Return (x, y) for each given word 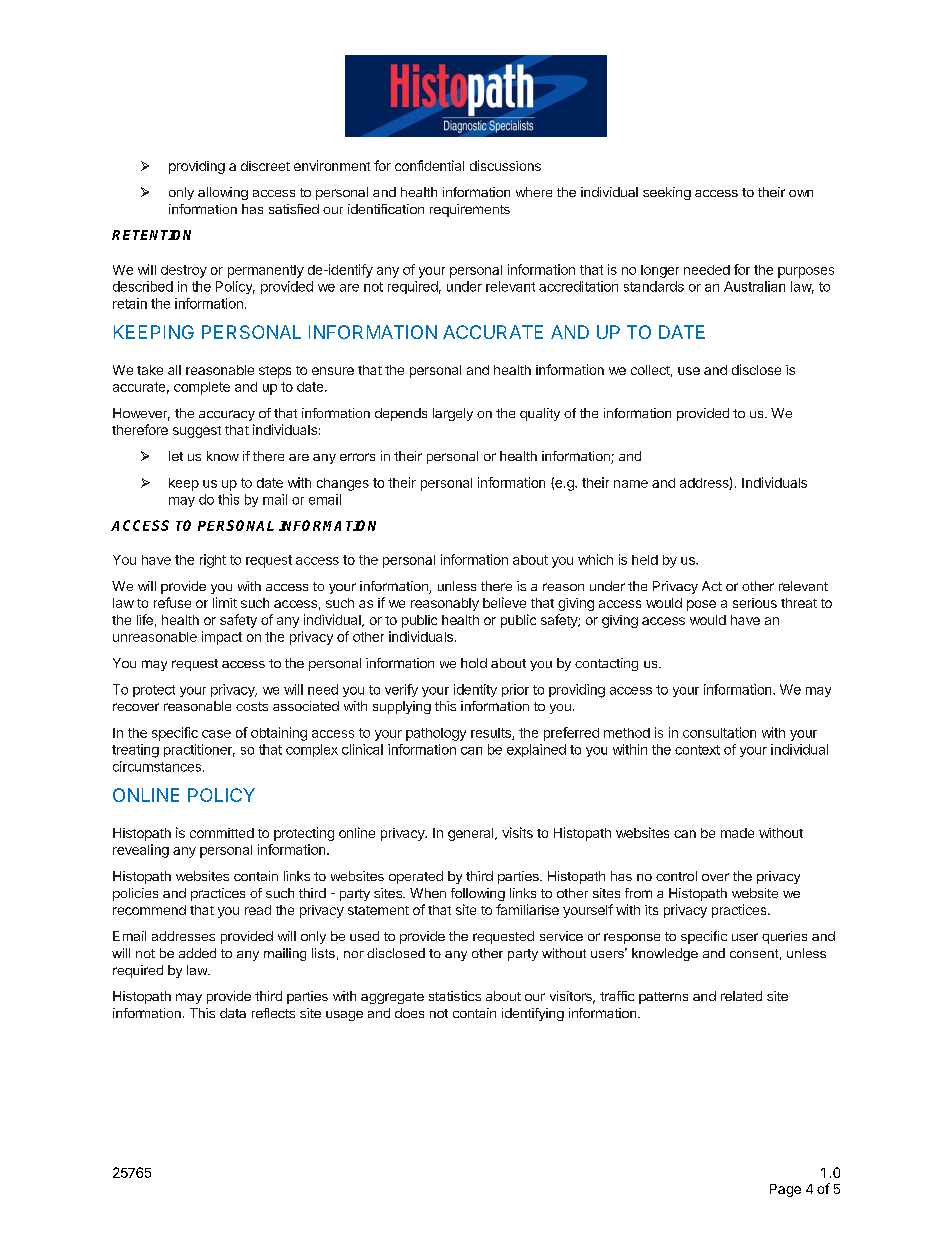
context (697, 750)
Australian (754, 286)
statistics (455, 996)
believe (504, 602)
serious (755, 603)
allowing (223, 193)
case (216, 734)
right (213, 561)
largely (453, 414)
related (741, 996)
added (197, 953)
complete (202, 388)
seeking (667, 193)
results (492, 734)
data (233, 1013)
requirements (470, 210)
